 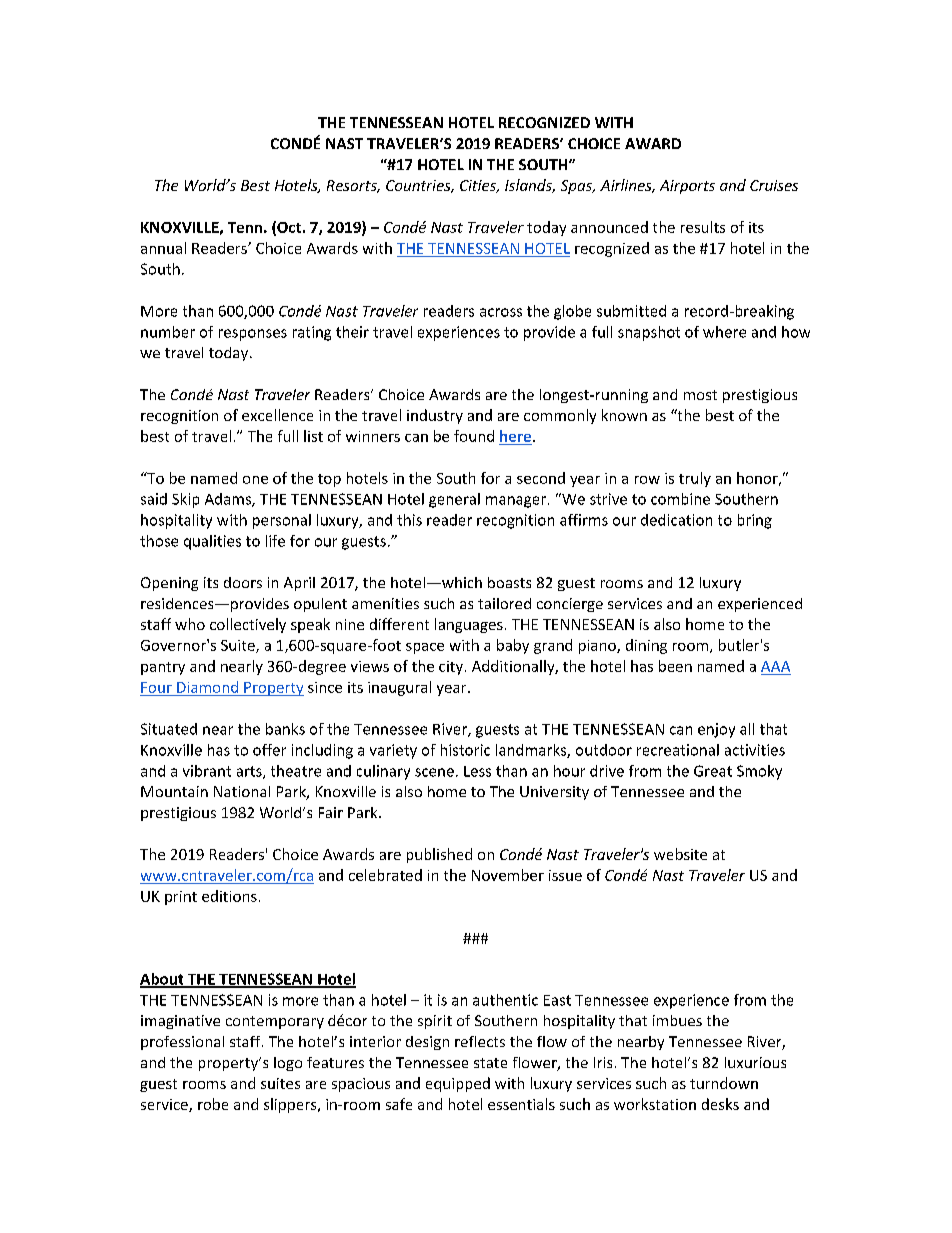 What do you see at coordinates (248, 625) in the screenshot?
I see `collectively` at bounding box center [248, 625].
